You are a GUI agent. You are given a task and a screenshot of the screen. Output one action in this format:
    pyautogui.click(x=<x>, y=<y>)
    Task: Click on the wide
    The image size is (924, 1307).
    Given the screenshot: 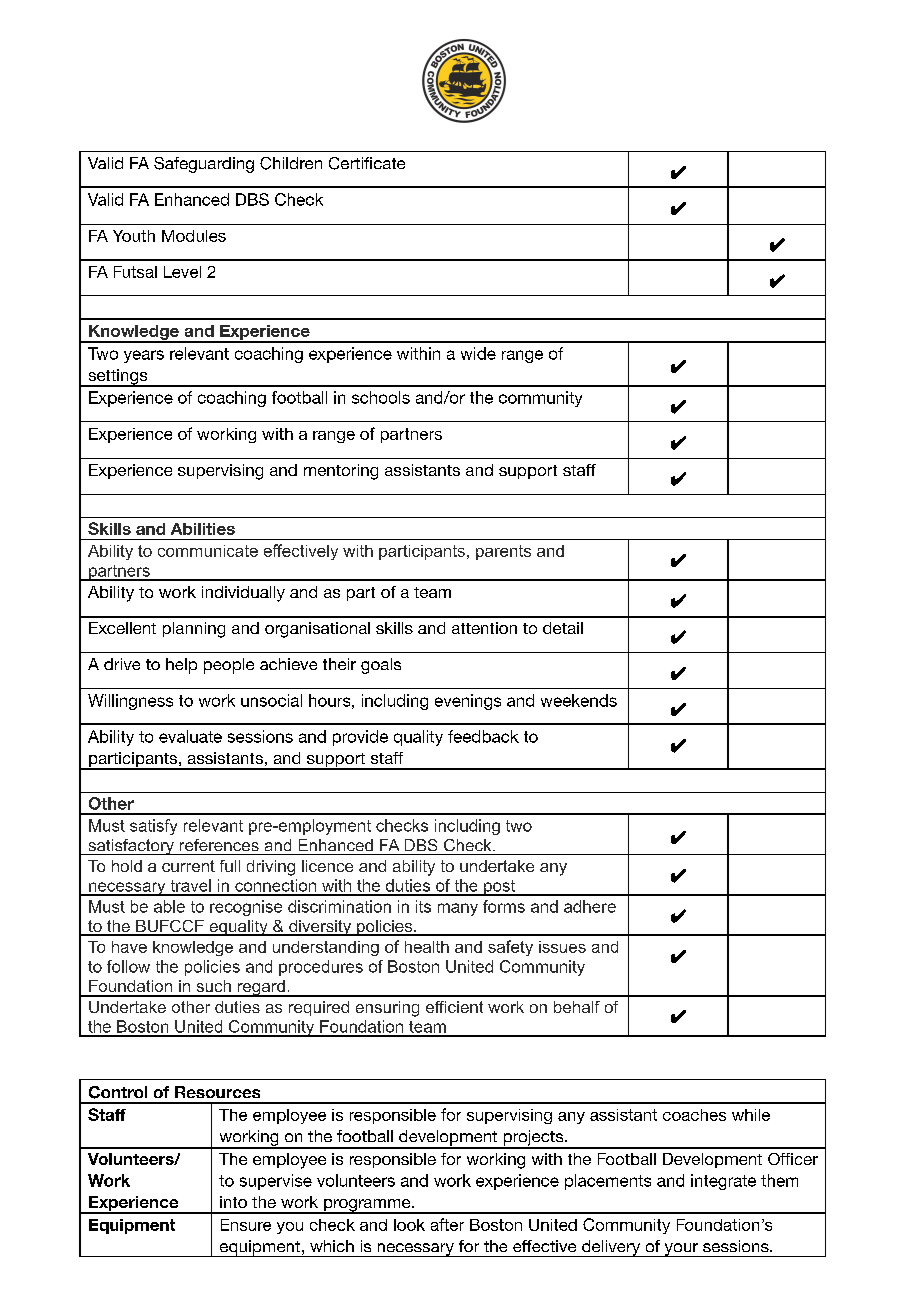 What is the action you would take?
    pyautogui.click(x=478, y=353)
